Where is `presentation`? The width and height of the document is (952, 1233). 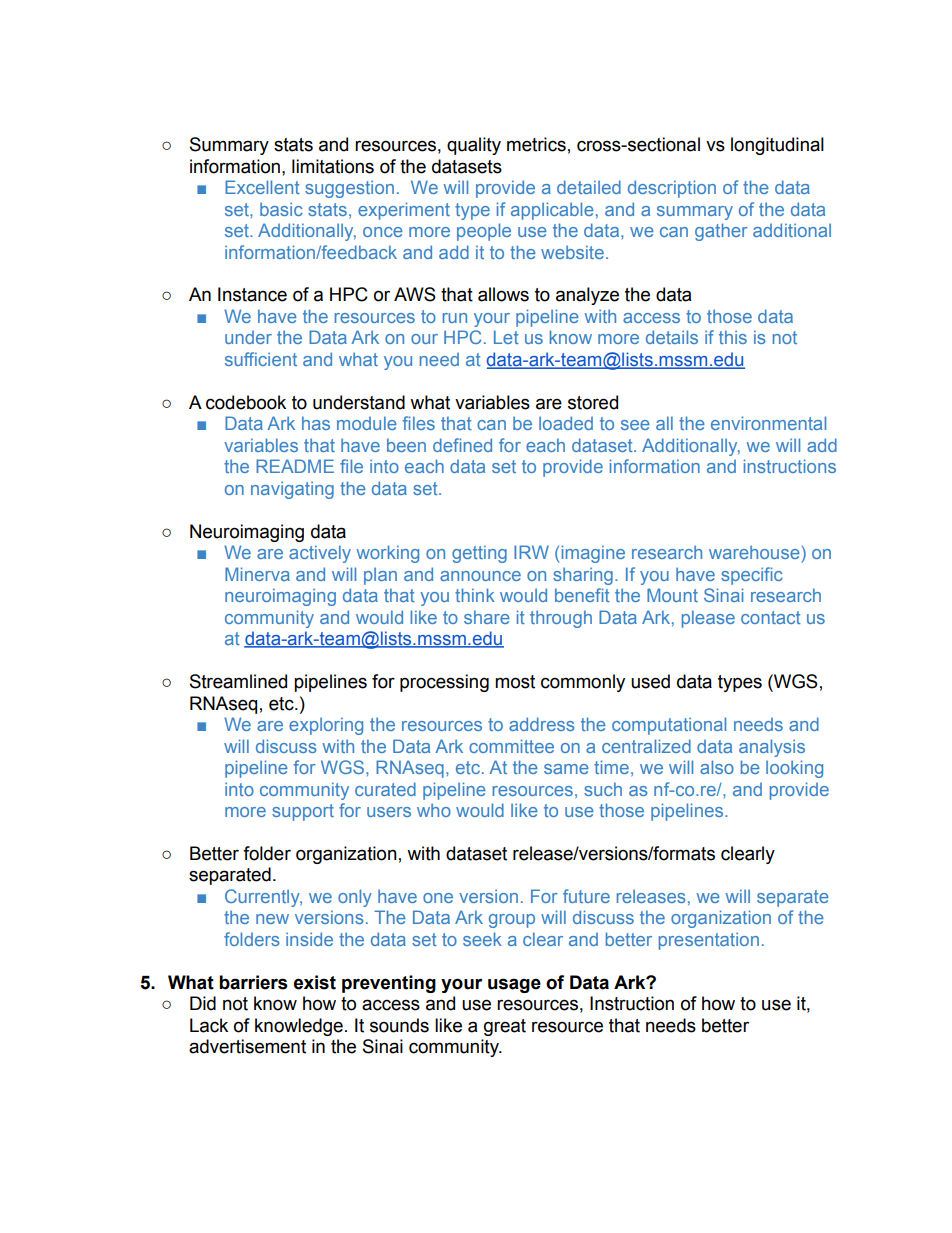
presentation is located at coordinates (709, 941).
